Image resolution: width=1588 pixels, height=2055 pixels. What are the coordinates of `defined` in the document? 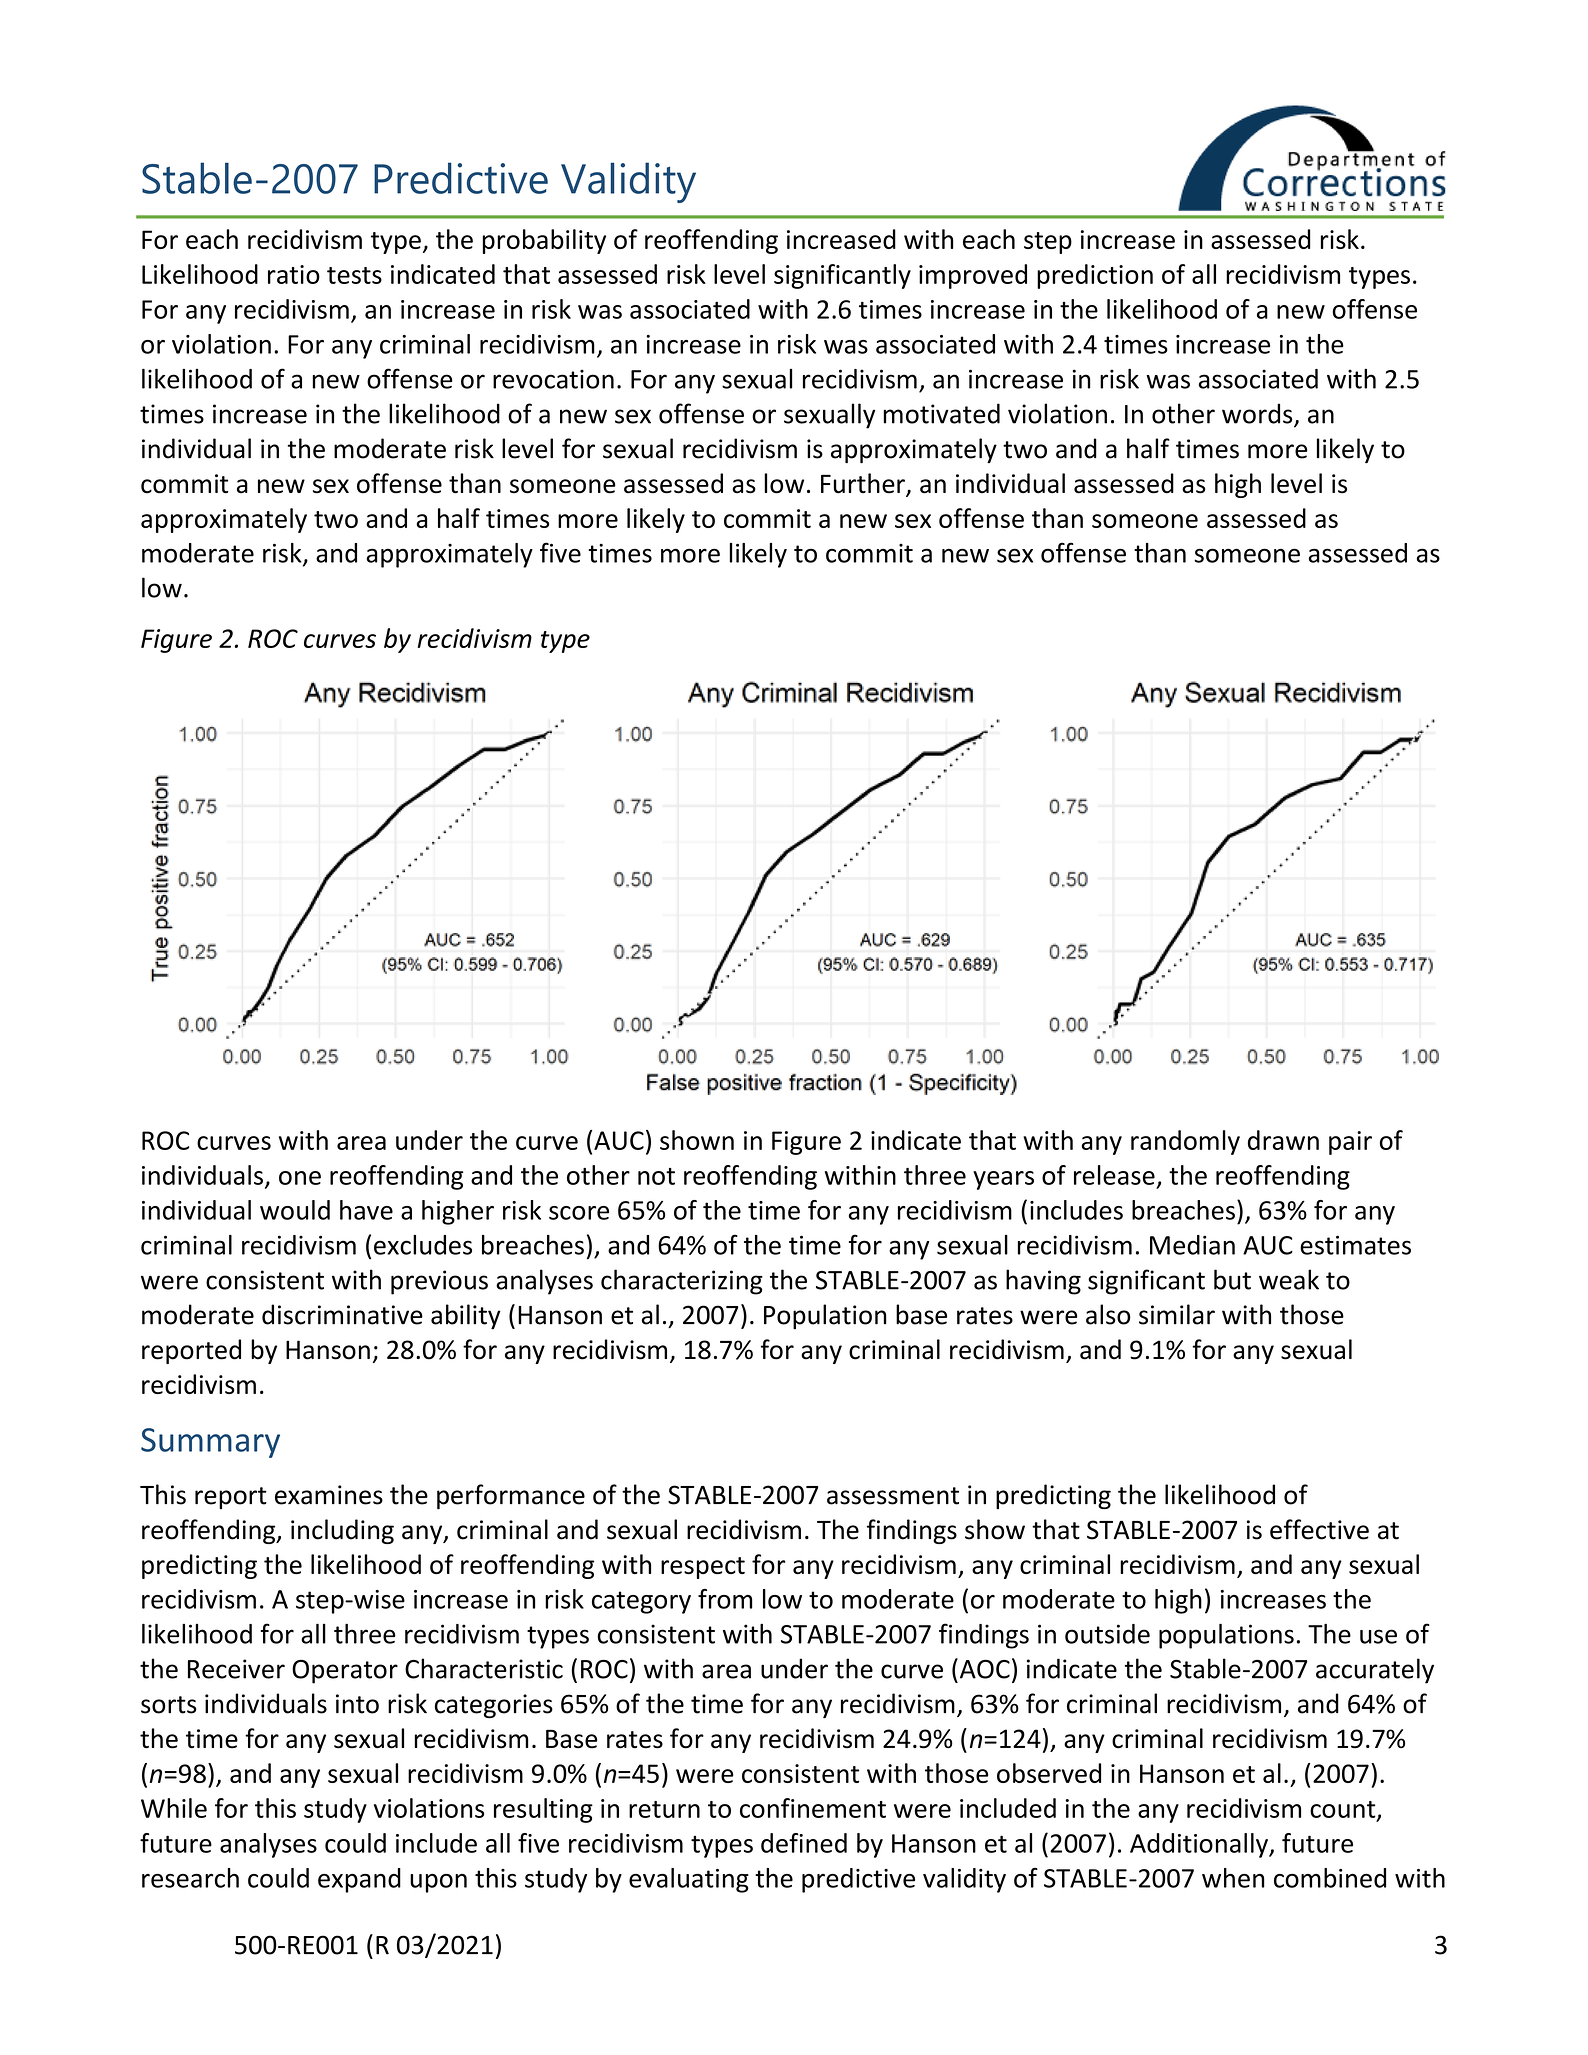 It's located at (804, 1843).
